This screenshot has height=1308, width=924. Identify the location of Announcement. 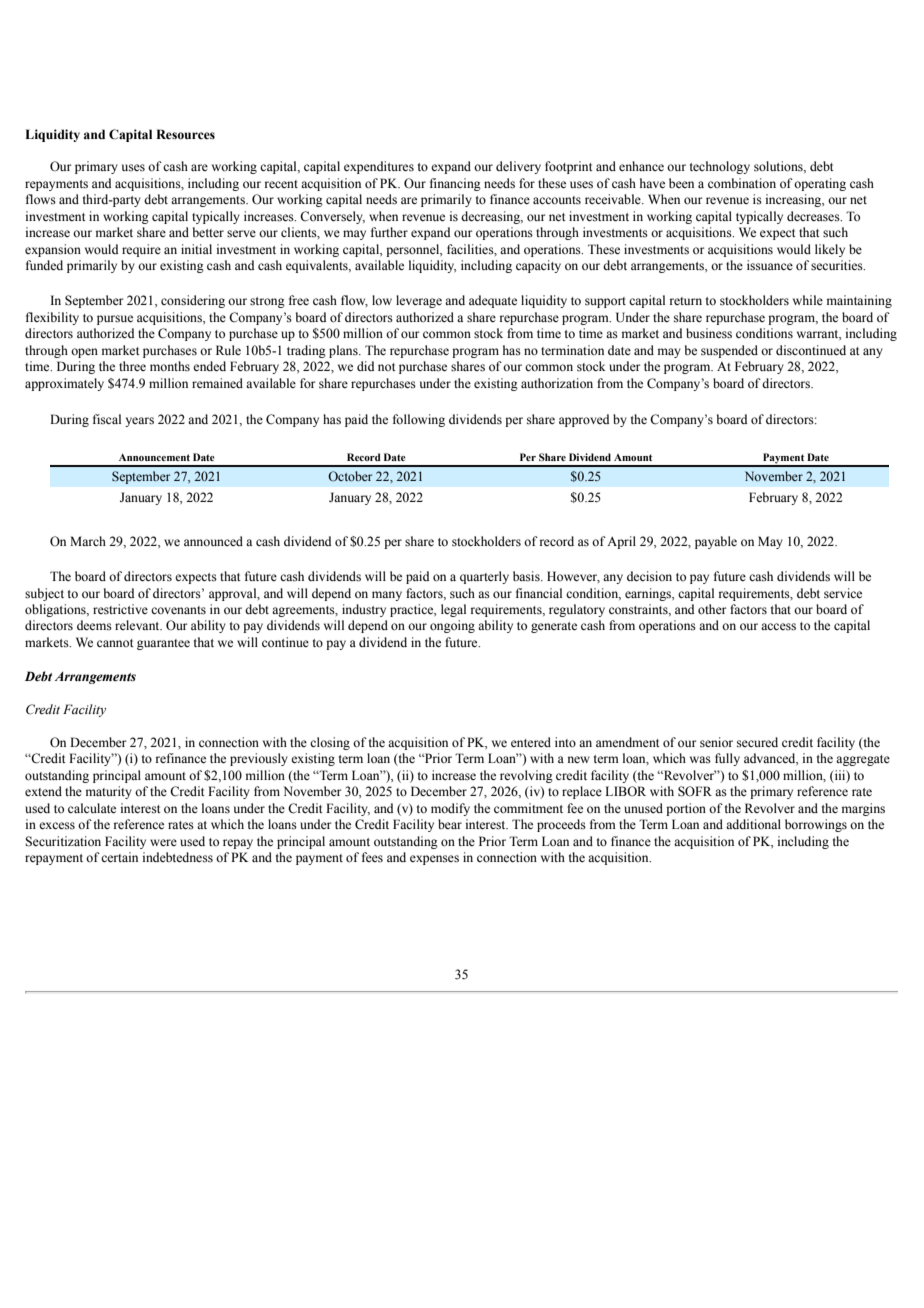
(154, 457).
